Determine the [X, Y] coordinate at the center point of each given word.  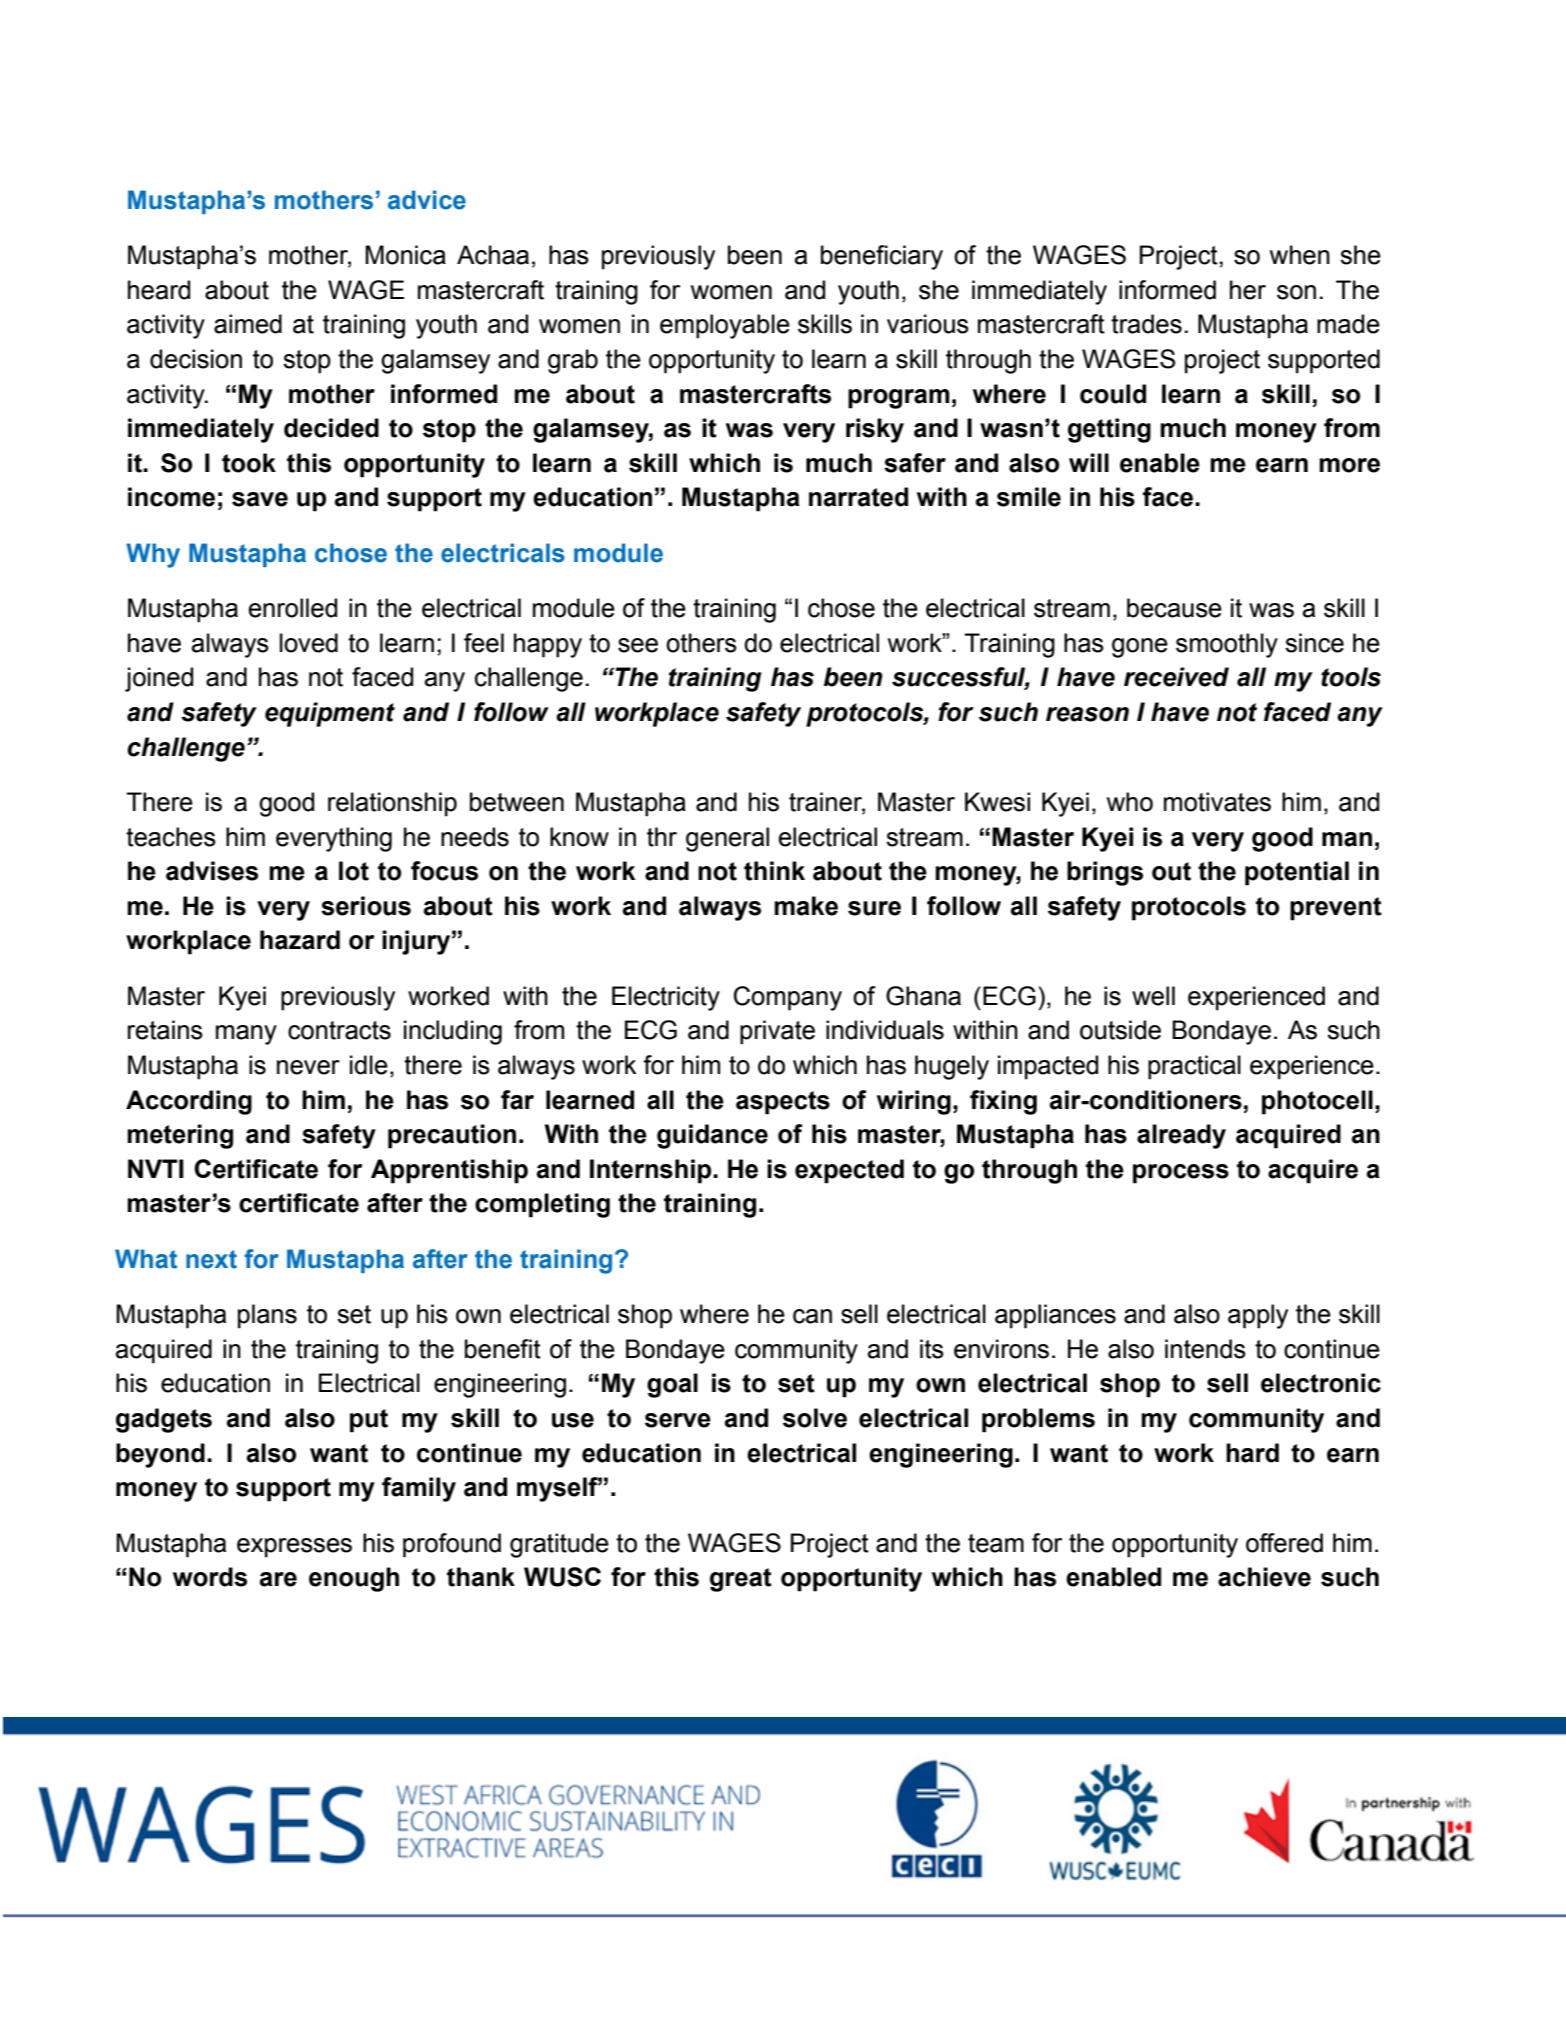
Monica [405, 255]
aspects [783, 1103]
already [1181, 1136]
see [638, 645]
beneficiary [882, 257]
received [1176, 677]
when [1300, 255]
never [308, 1067]
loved [309, 643]
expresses [294, 1548]
